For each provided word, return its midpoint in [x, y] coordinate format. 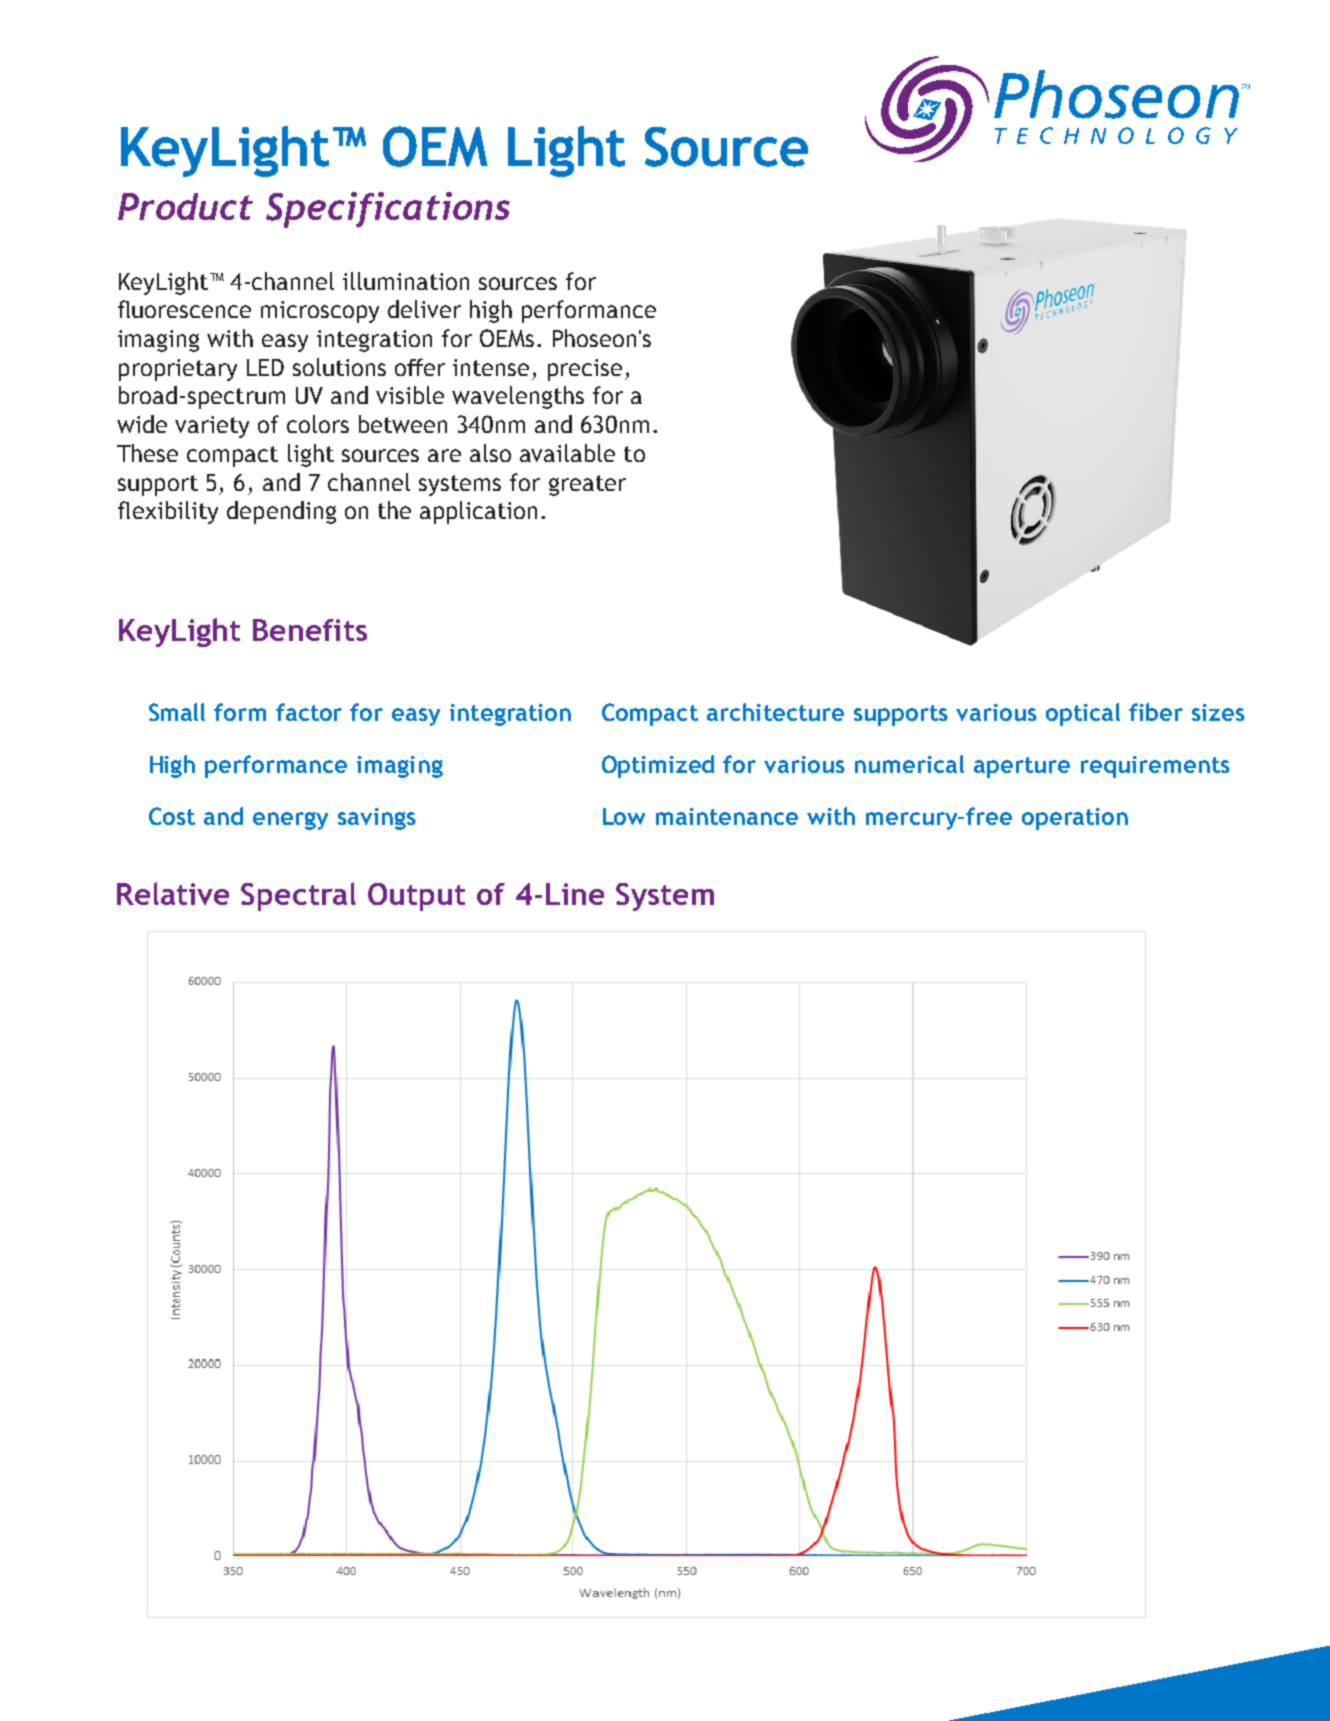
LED [265, 367]
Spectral [298, 896]
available [567, 453]
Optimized [658, 766]
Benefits [310, 630]
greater [587, 485]
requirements [1155, 767]
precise [585, 370]
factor [309, 712]
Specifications [388, 210]
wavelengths [518, 397]
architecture [775, 712]
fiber [1156, 712]
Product [185, 206]
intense [491, 367]
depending [281, 512]
